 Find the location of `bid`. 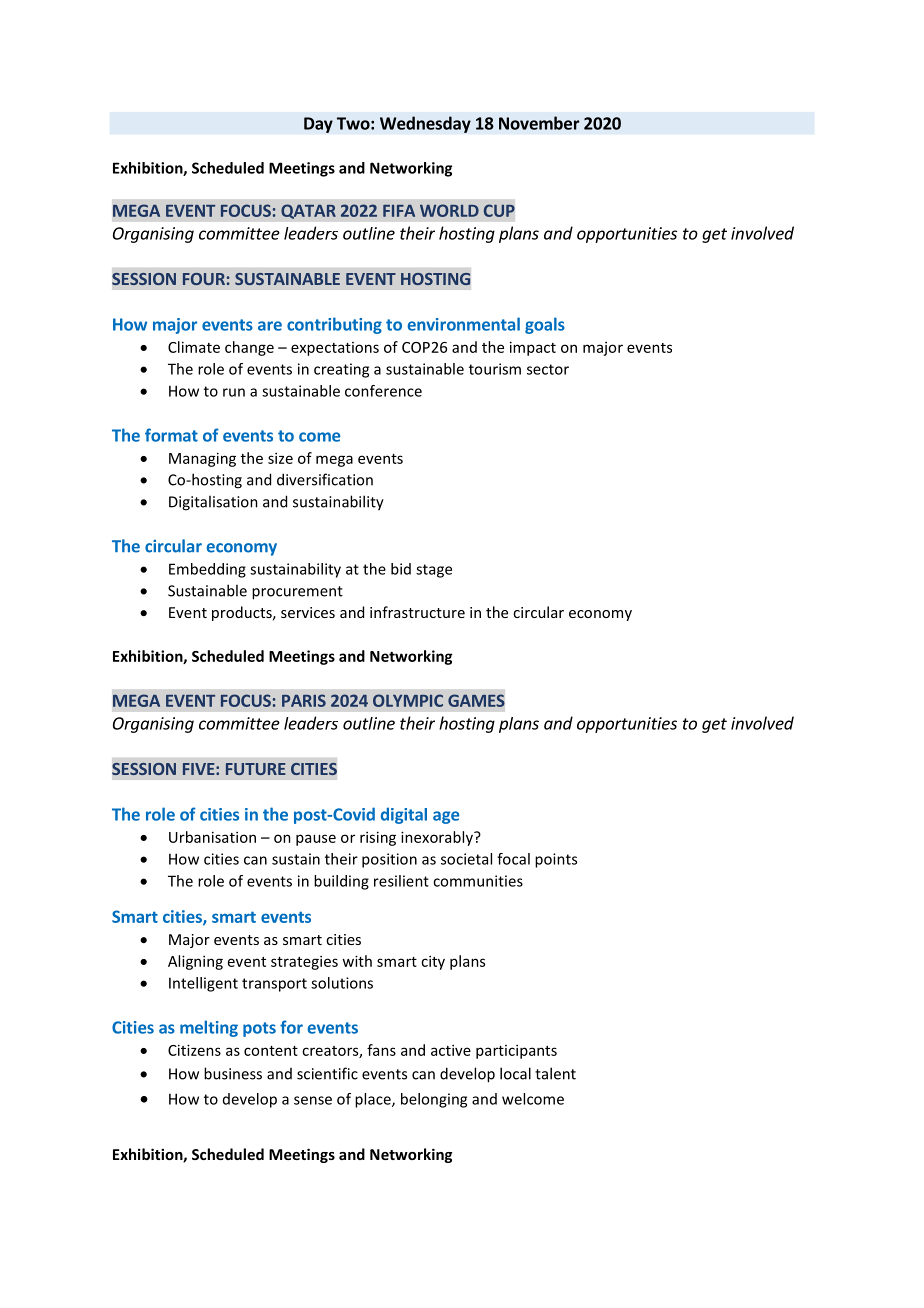

bid is located at coordinates (401, 569).
